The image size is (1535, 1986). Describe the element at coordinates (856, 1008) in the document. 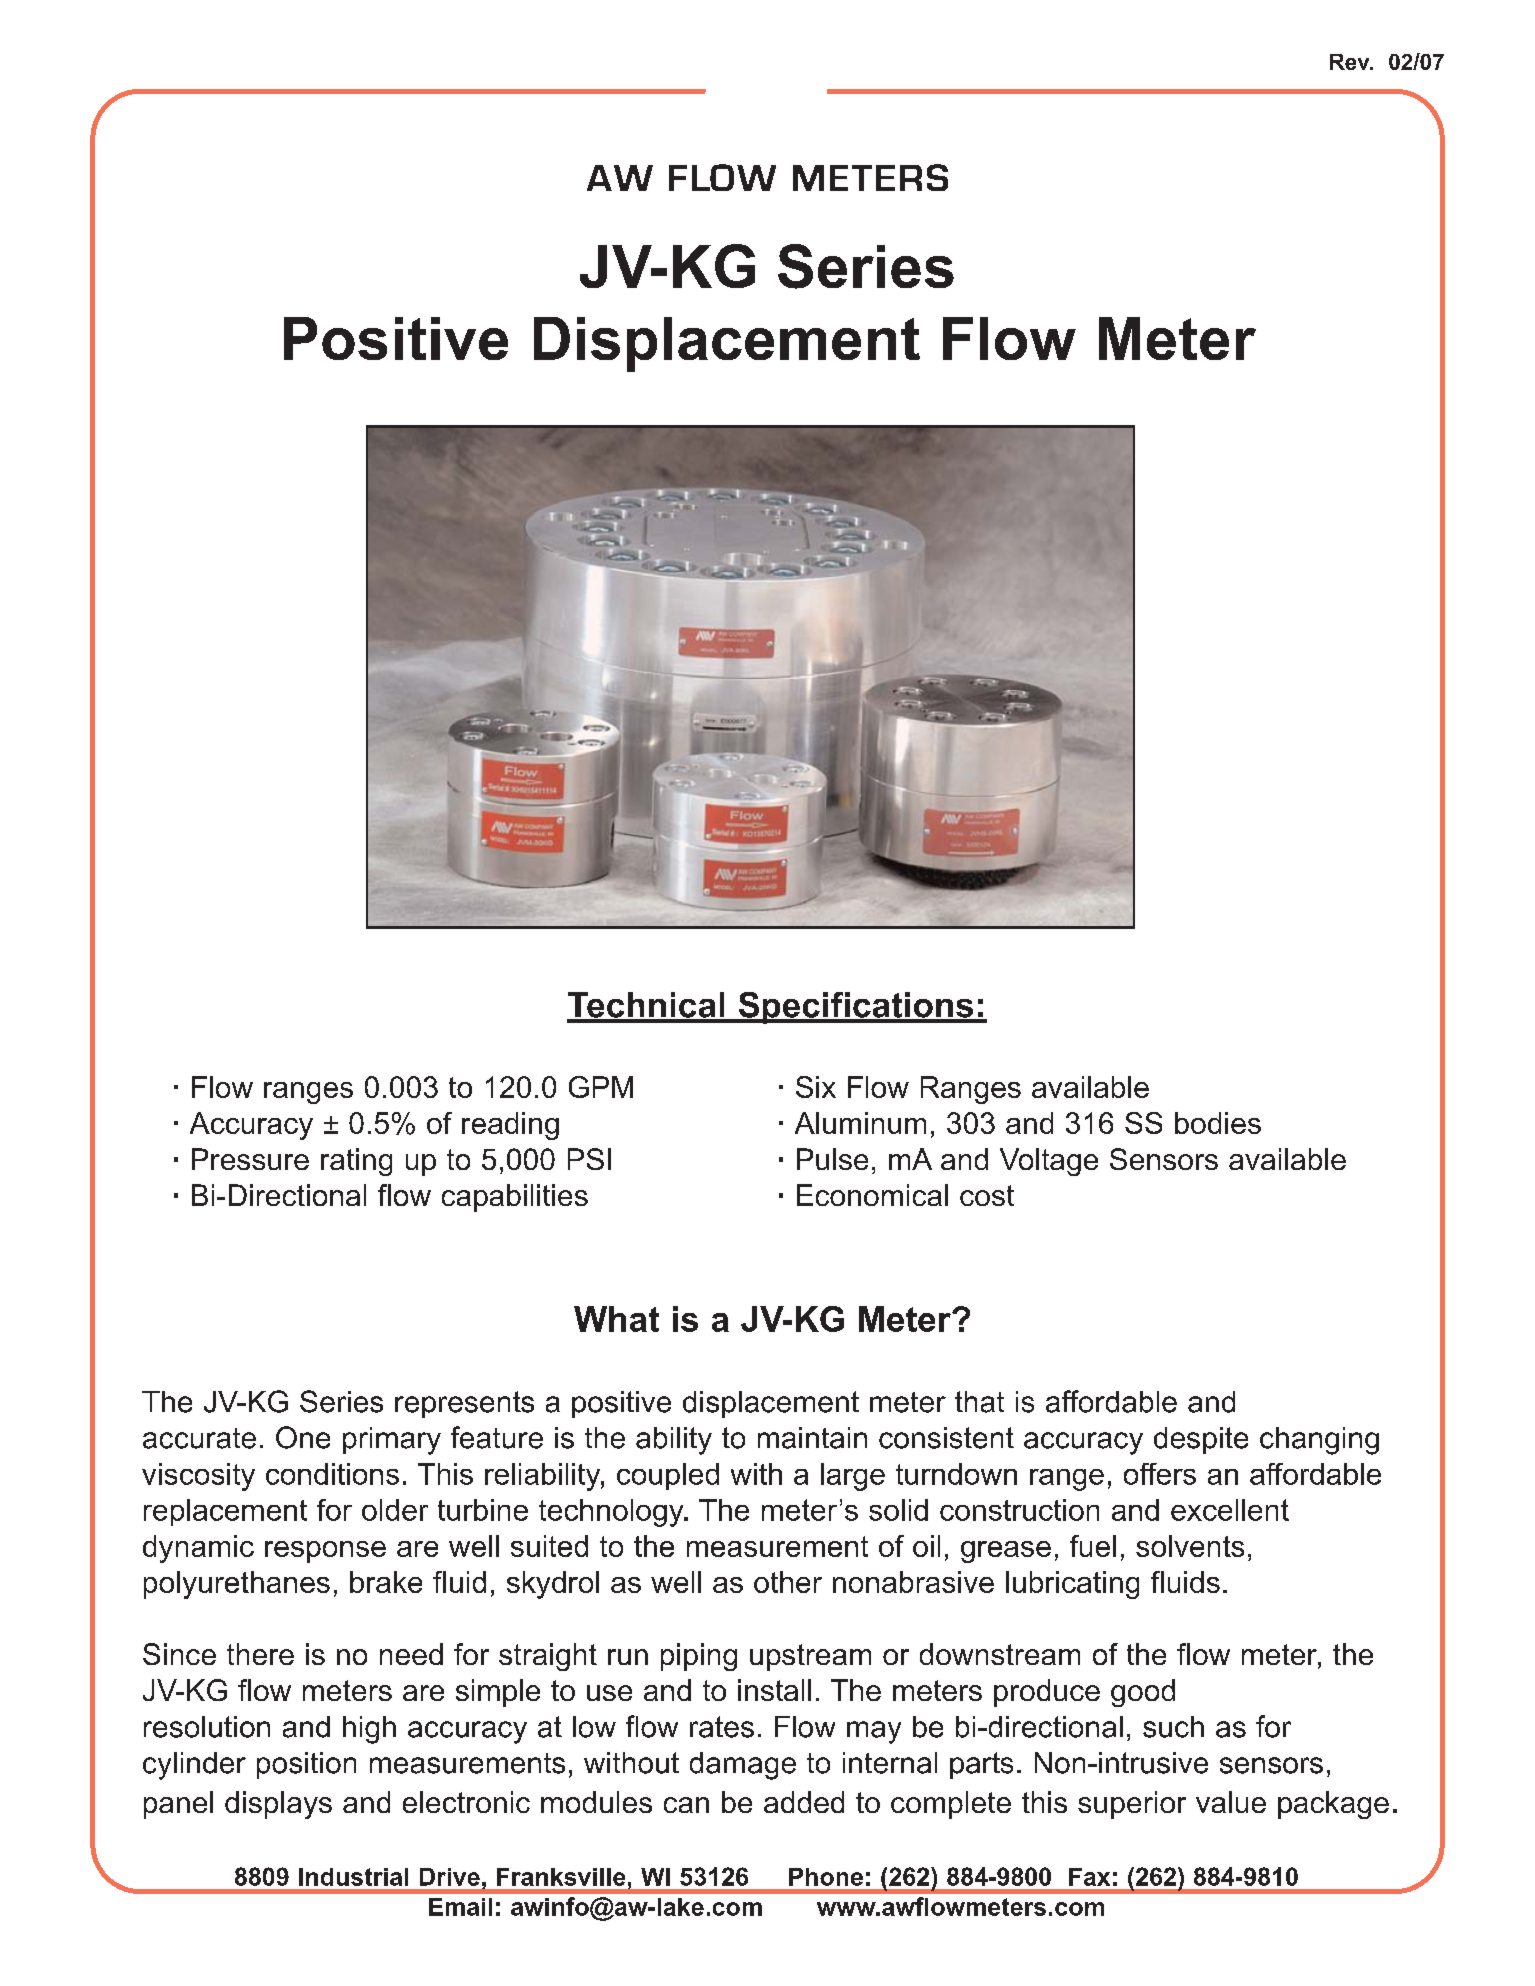

I see `Specifications` at that location.
